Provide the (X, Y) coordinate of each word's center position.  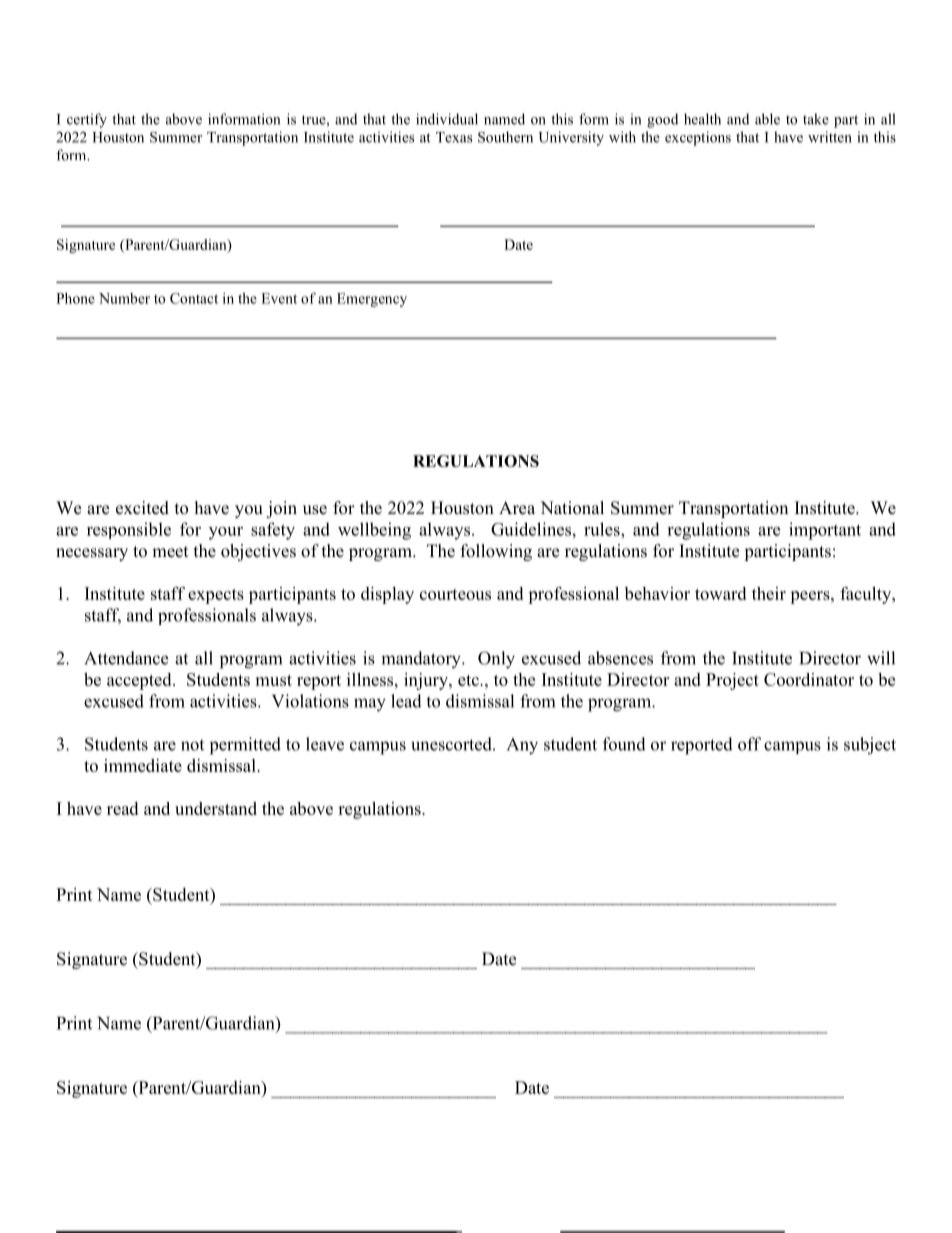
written (830, 137)
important (825, 531)
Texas (454, 137)
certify (87, 120)
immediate (143, 765)
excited (142, 508)
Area (517, 508)
